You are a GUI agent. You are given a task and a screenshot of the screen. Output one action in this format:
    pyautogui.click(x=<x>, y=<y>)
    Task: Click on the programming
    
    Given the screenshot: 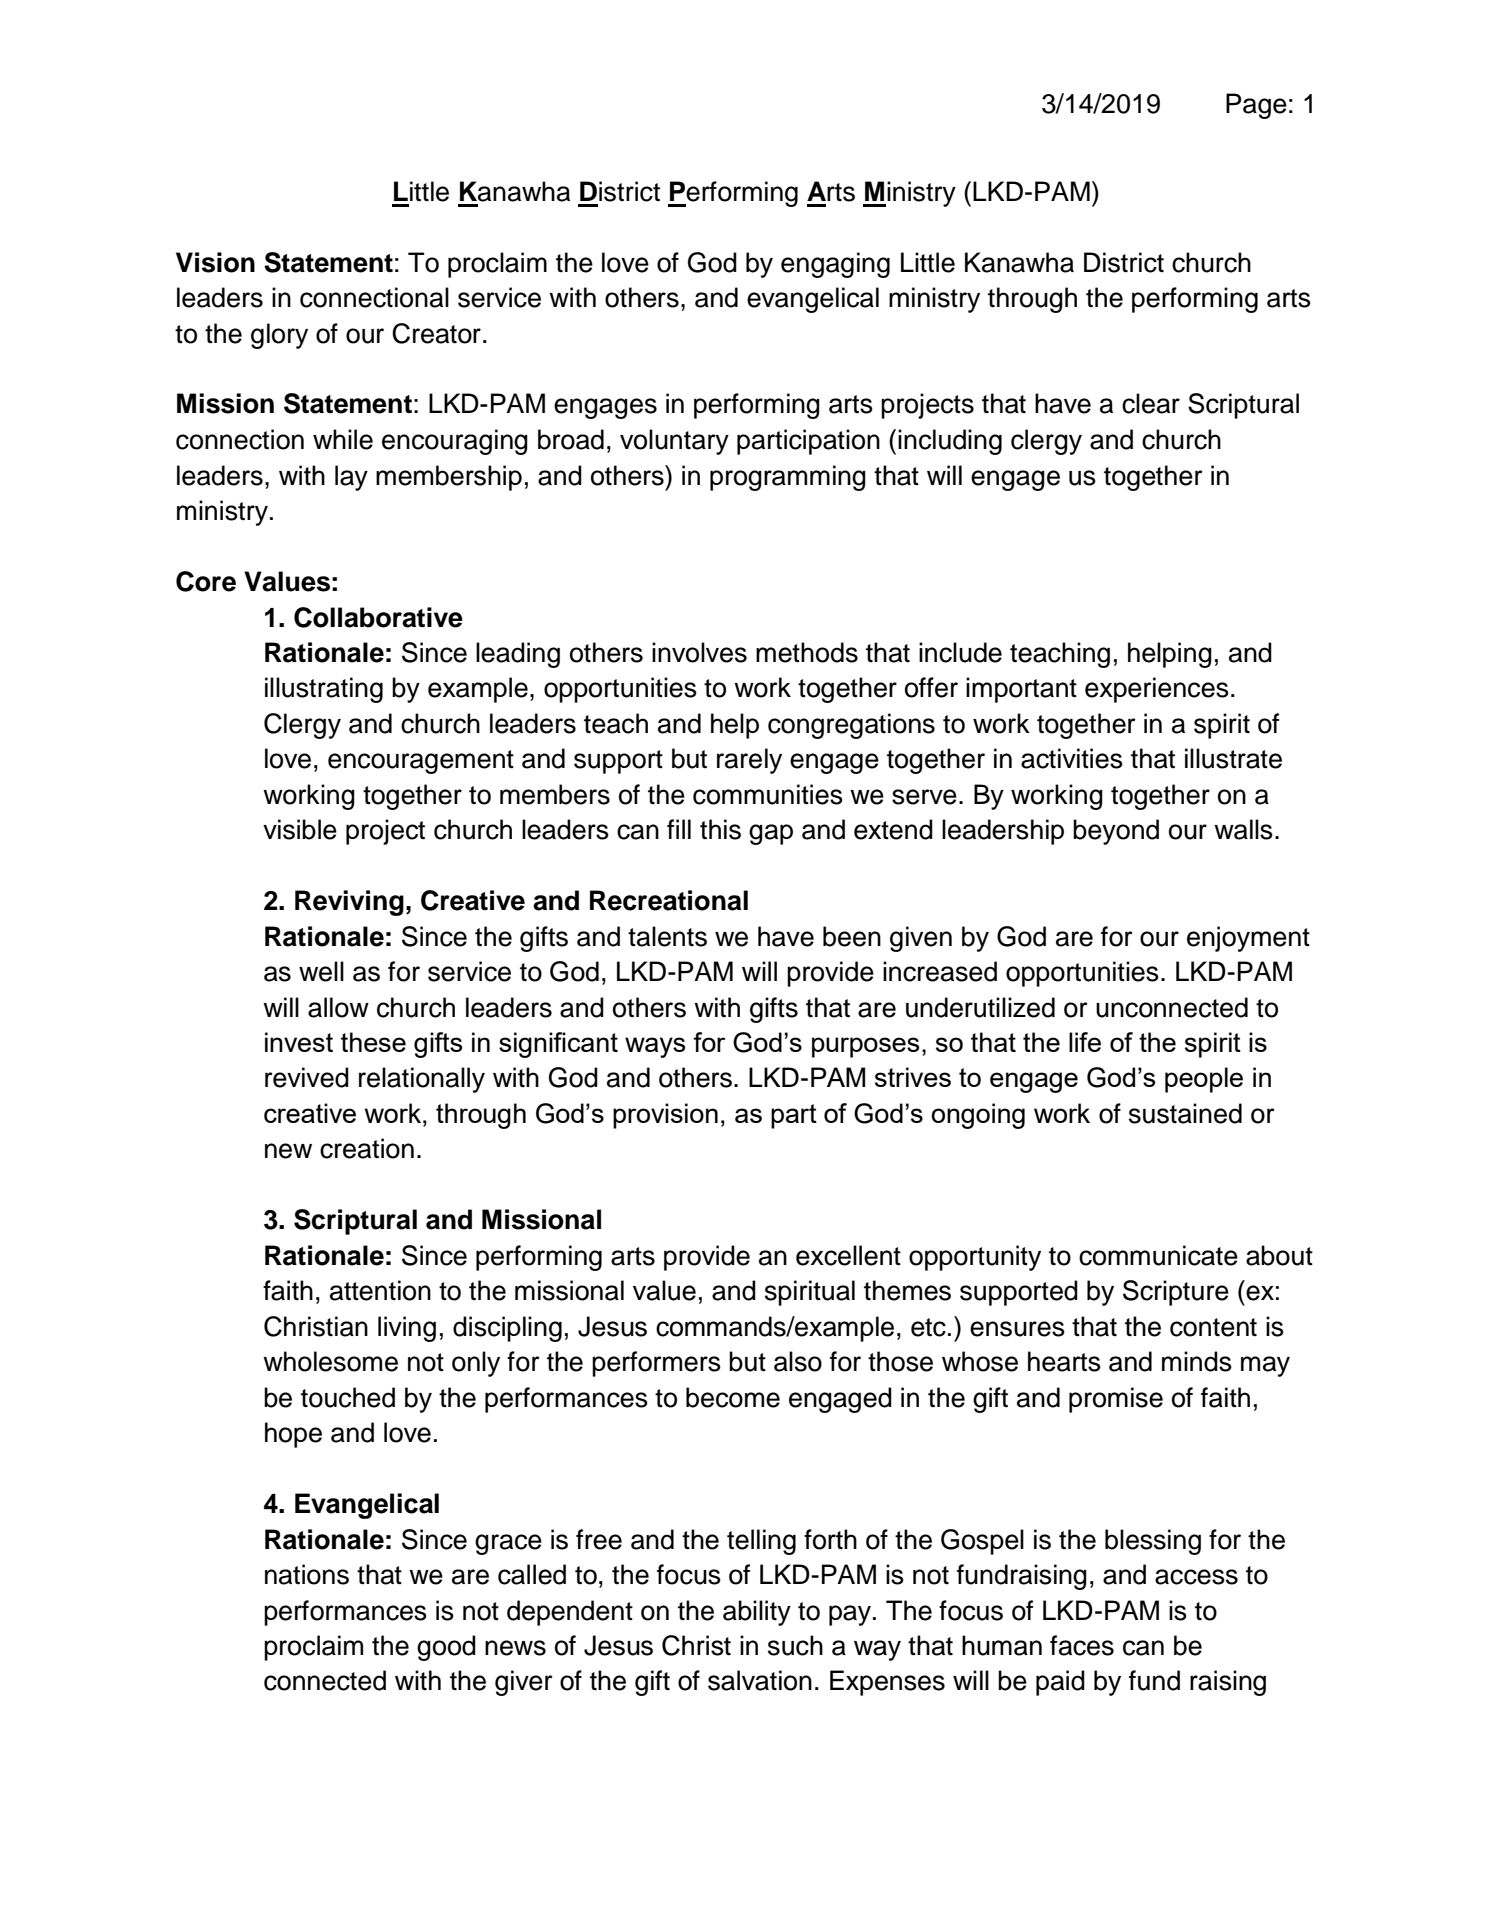 What is the action you would take?
    pyautogui.click(x=788, y=478)
